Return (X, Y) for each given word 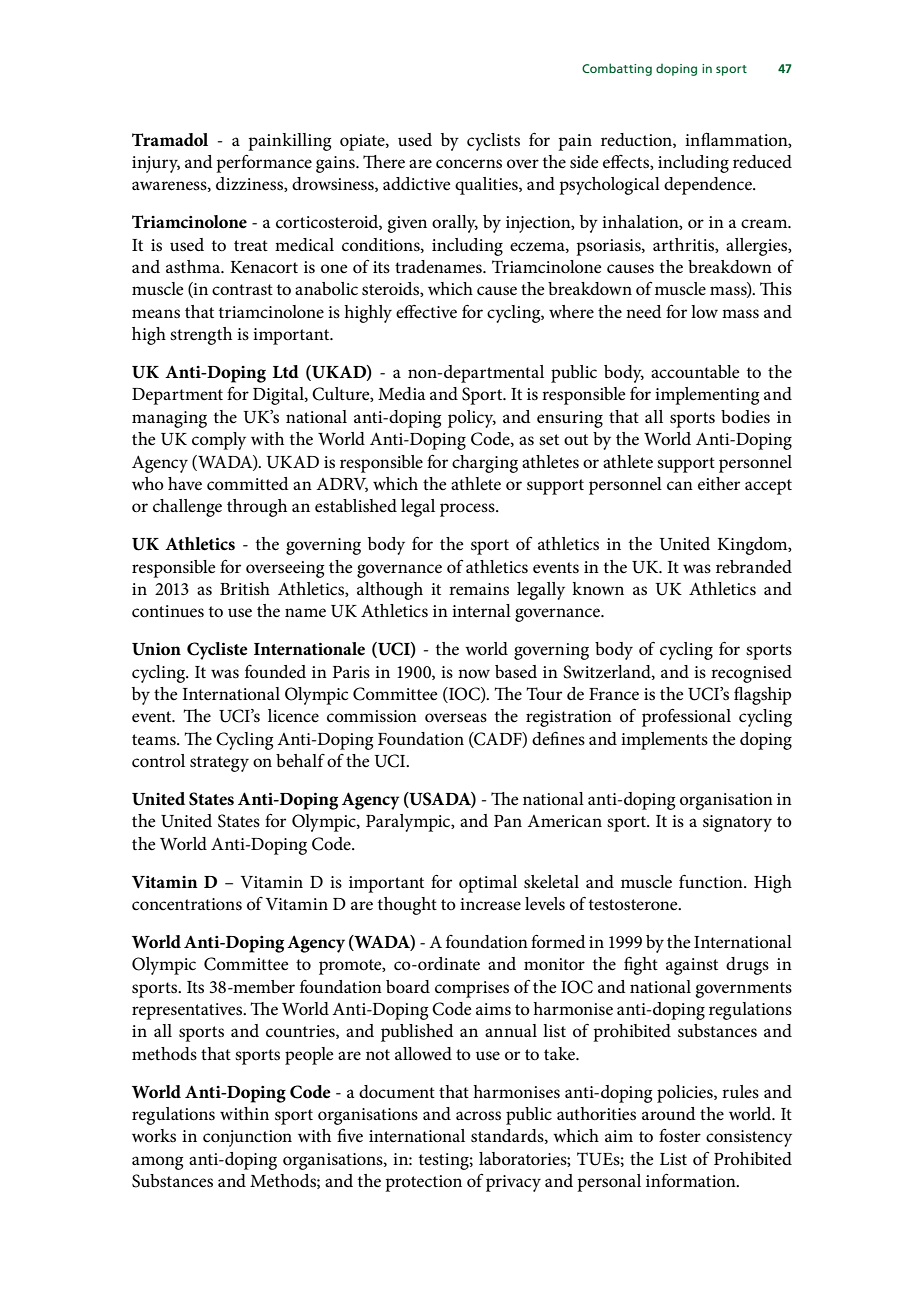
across (478, 1116)
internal (481, 611)
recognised (751, 674)
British (245, 589)
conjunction (247, 1138)
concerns (469, 164)
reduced (762, 162)
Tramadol (170, 140)
